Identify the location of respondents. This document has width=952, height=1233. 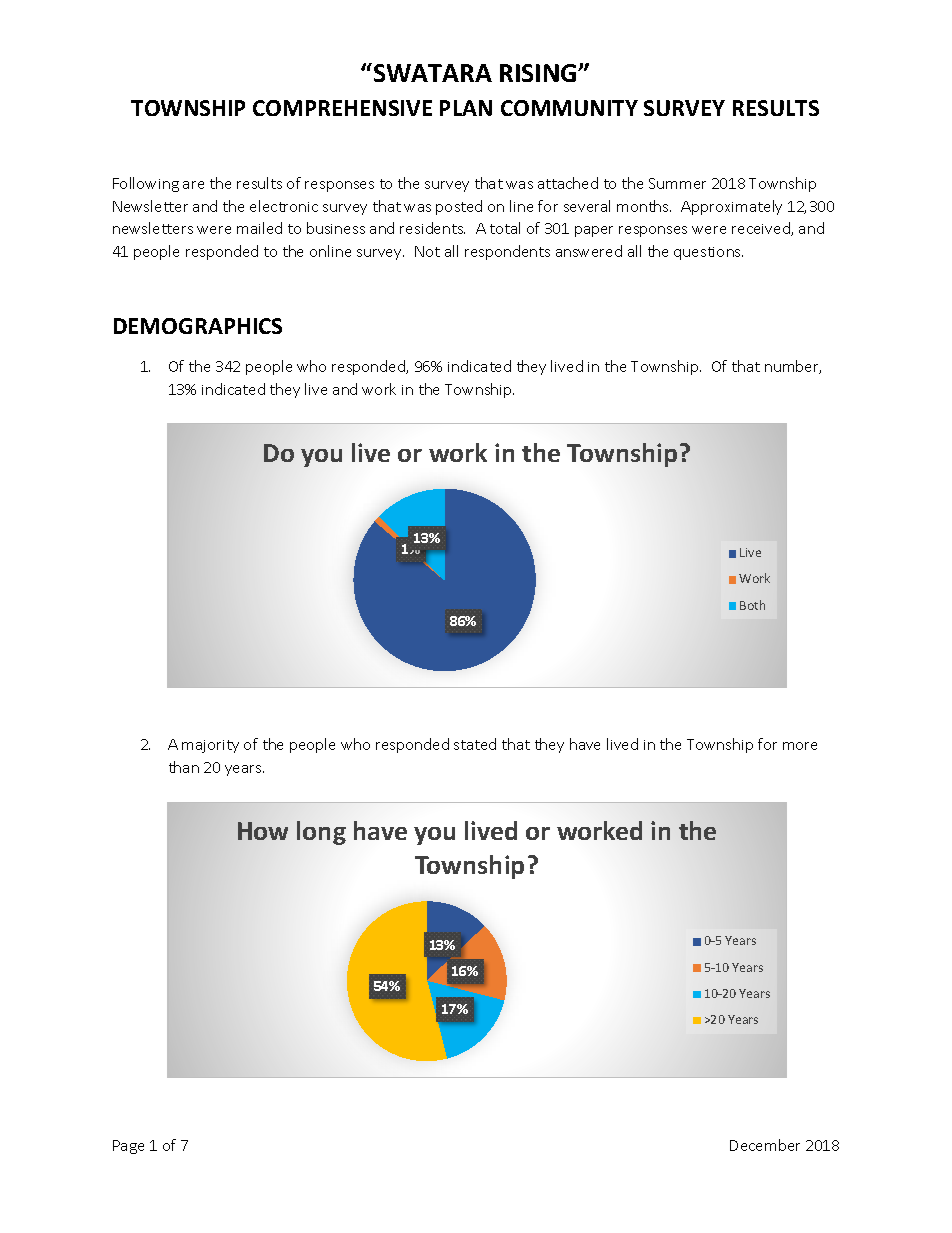
(507, 252).
